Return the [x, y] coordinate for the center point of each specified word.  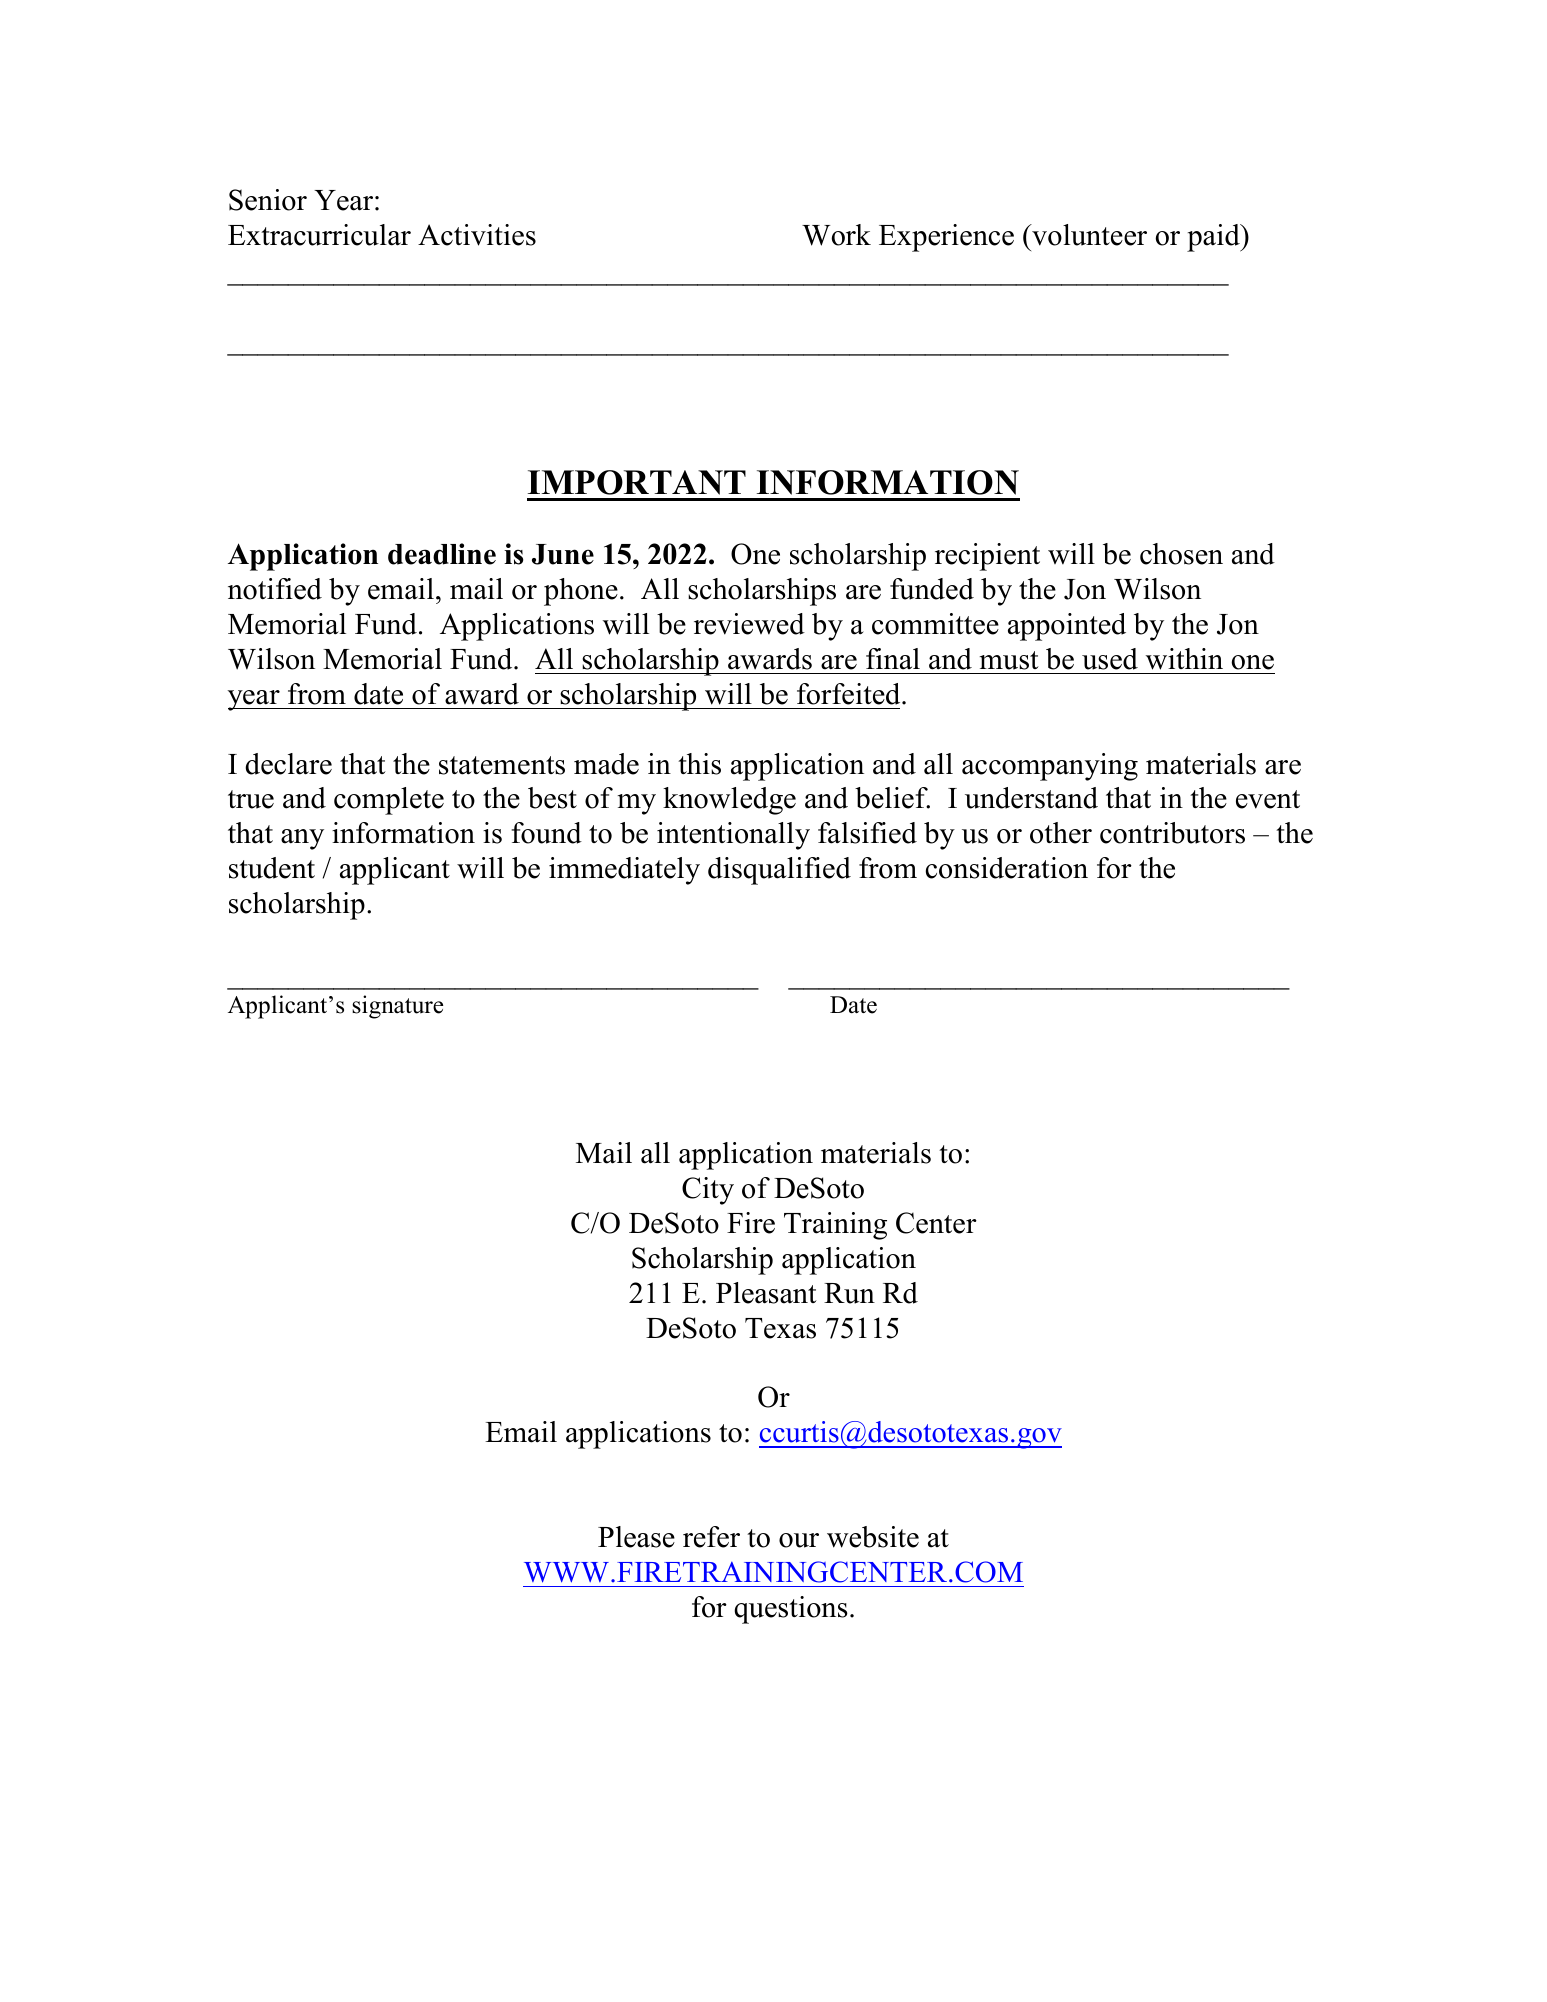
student [272, 868]
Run [849, 1293]
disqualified [779, 871]
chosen [1181, 554]
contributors [1172, 833]
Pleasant [766, 1293]
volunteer [1088, 235]
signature [397, 1007]
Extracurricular [319, 235]
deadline [442, 554]
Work [836, 235]
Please [636, 1537]
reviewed [749, 624]
